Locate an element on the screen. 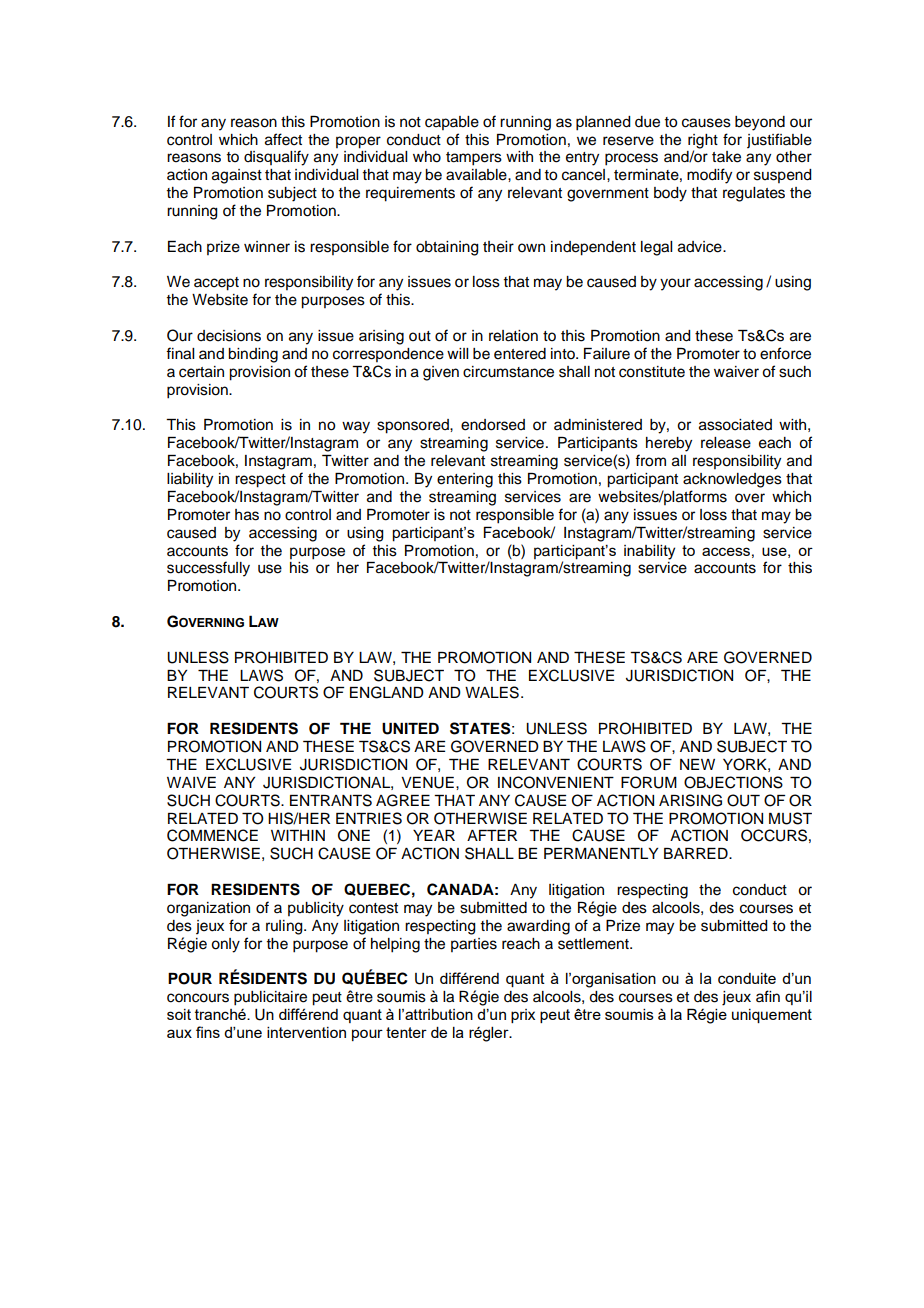  NEW is located at coordinates (697, 764).
